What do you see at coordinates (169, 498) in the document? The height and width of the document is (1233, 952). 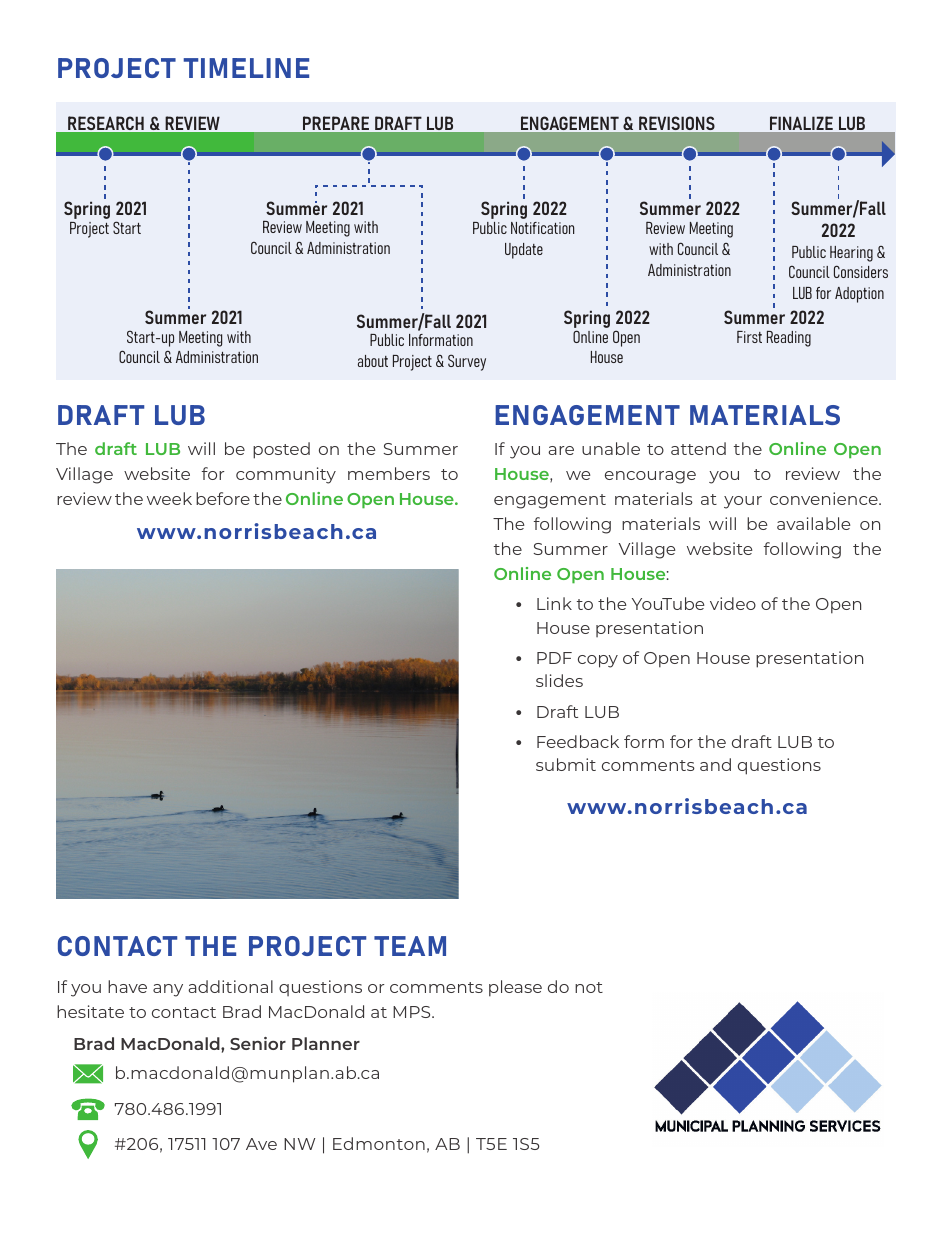 I see `week` at bounding box center [169, 498].
